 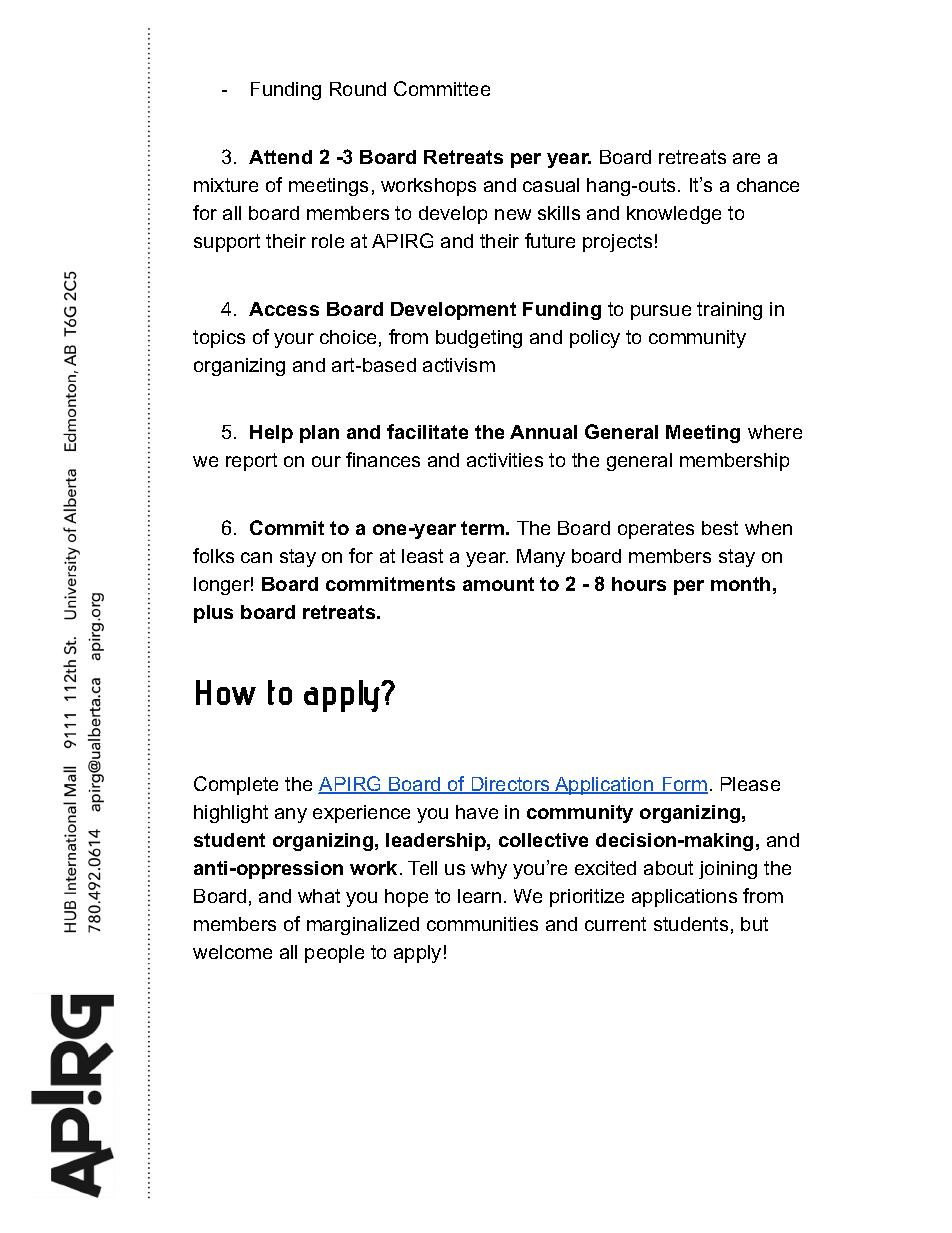 I want to click on casual, so click(x=551, y=185).
